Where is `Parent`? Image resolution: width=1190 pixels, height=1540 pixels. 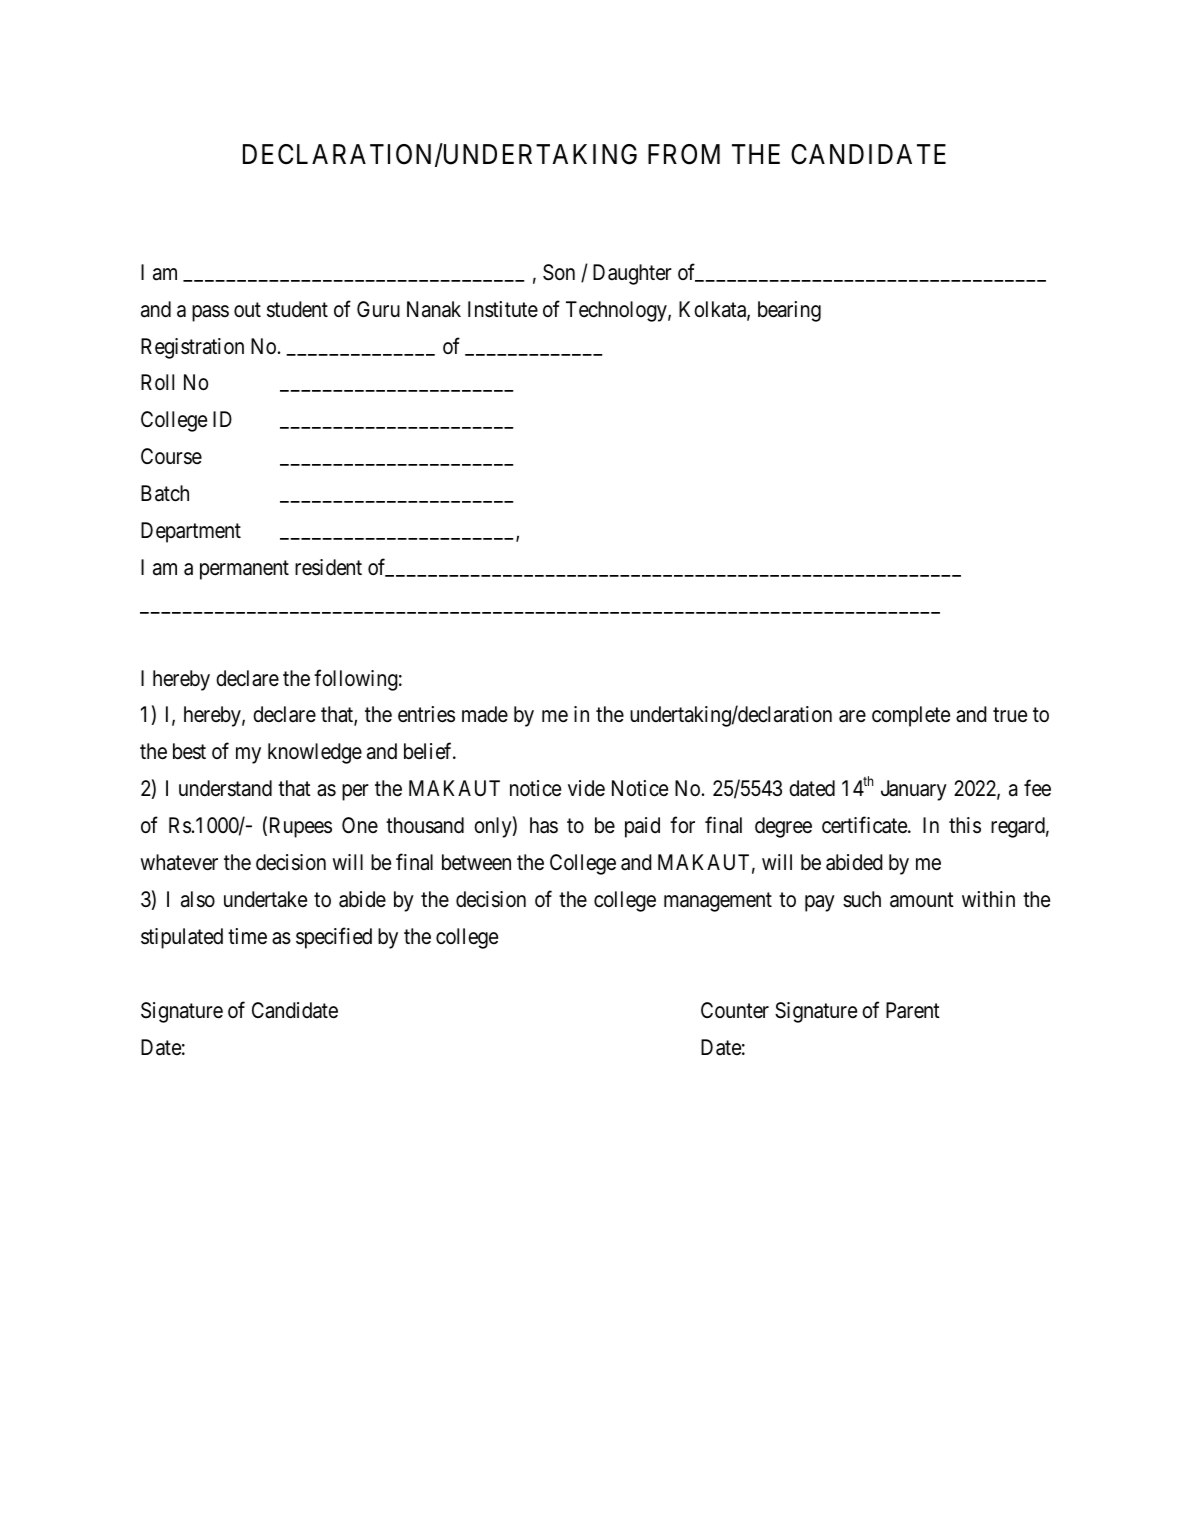
Parent is located at coordinates (913, 1010).
